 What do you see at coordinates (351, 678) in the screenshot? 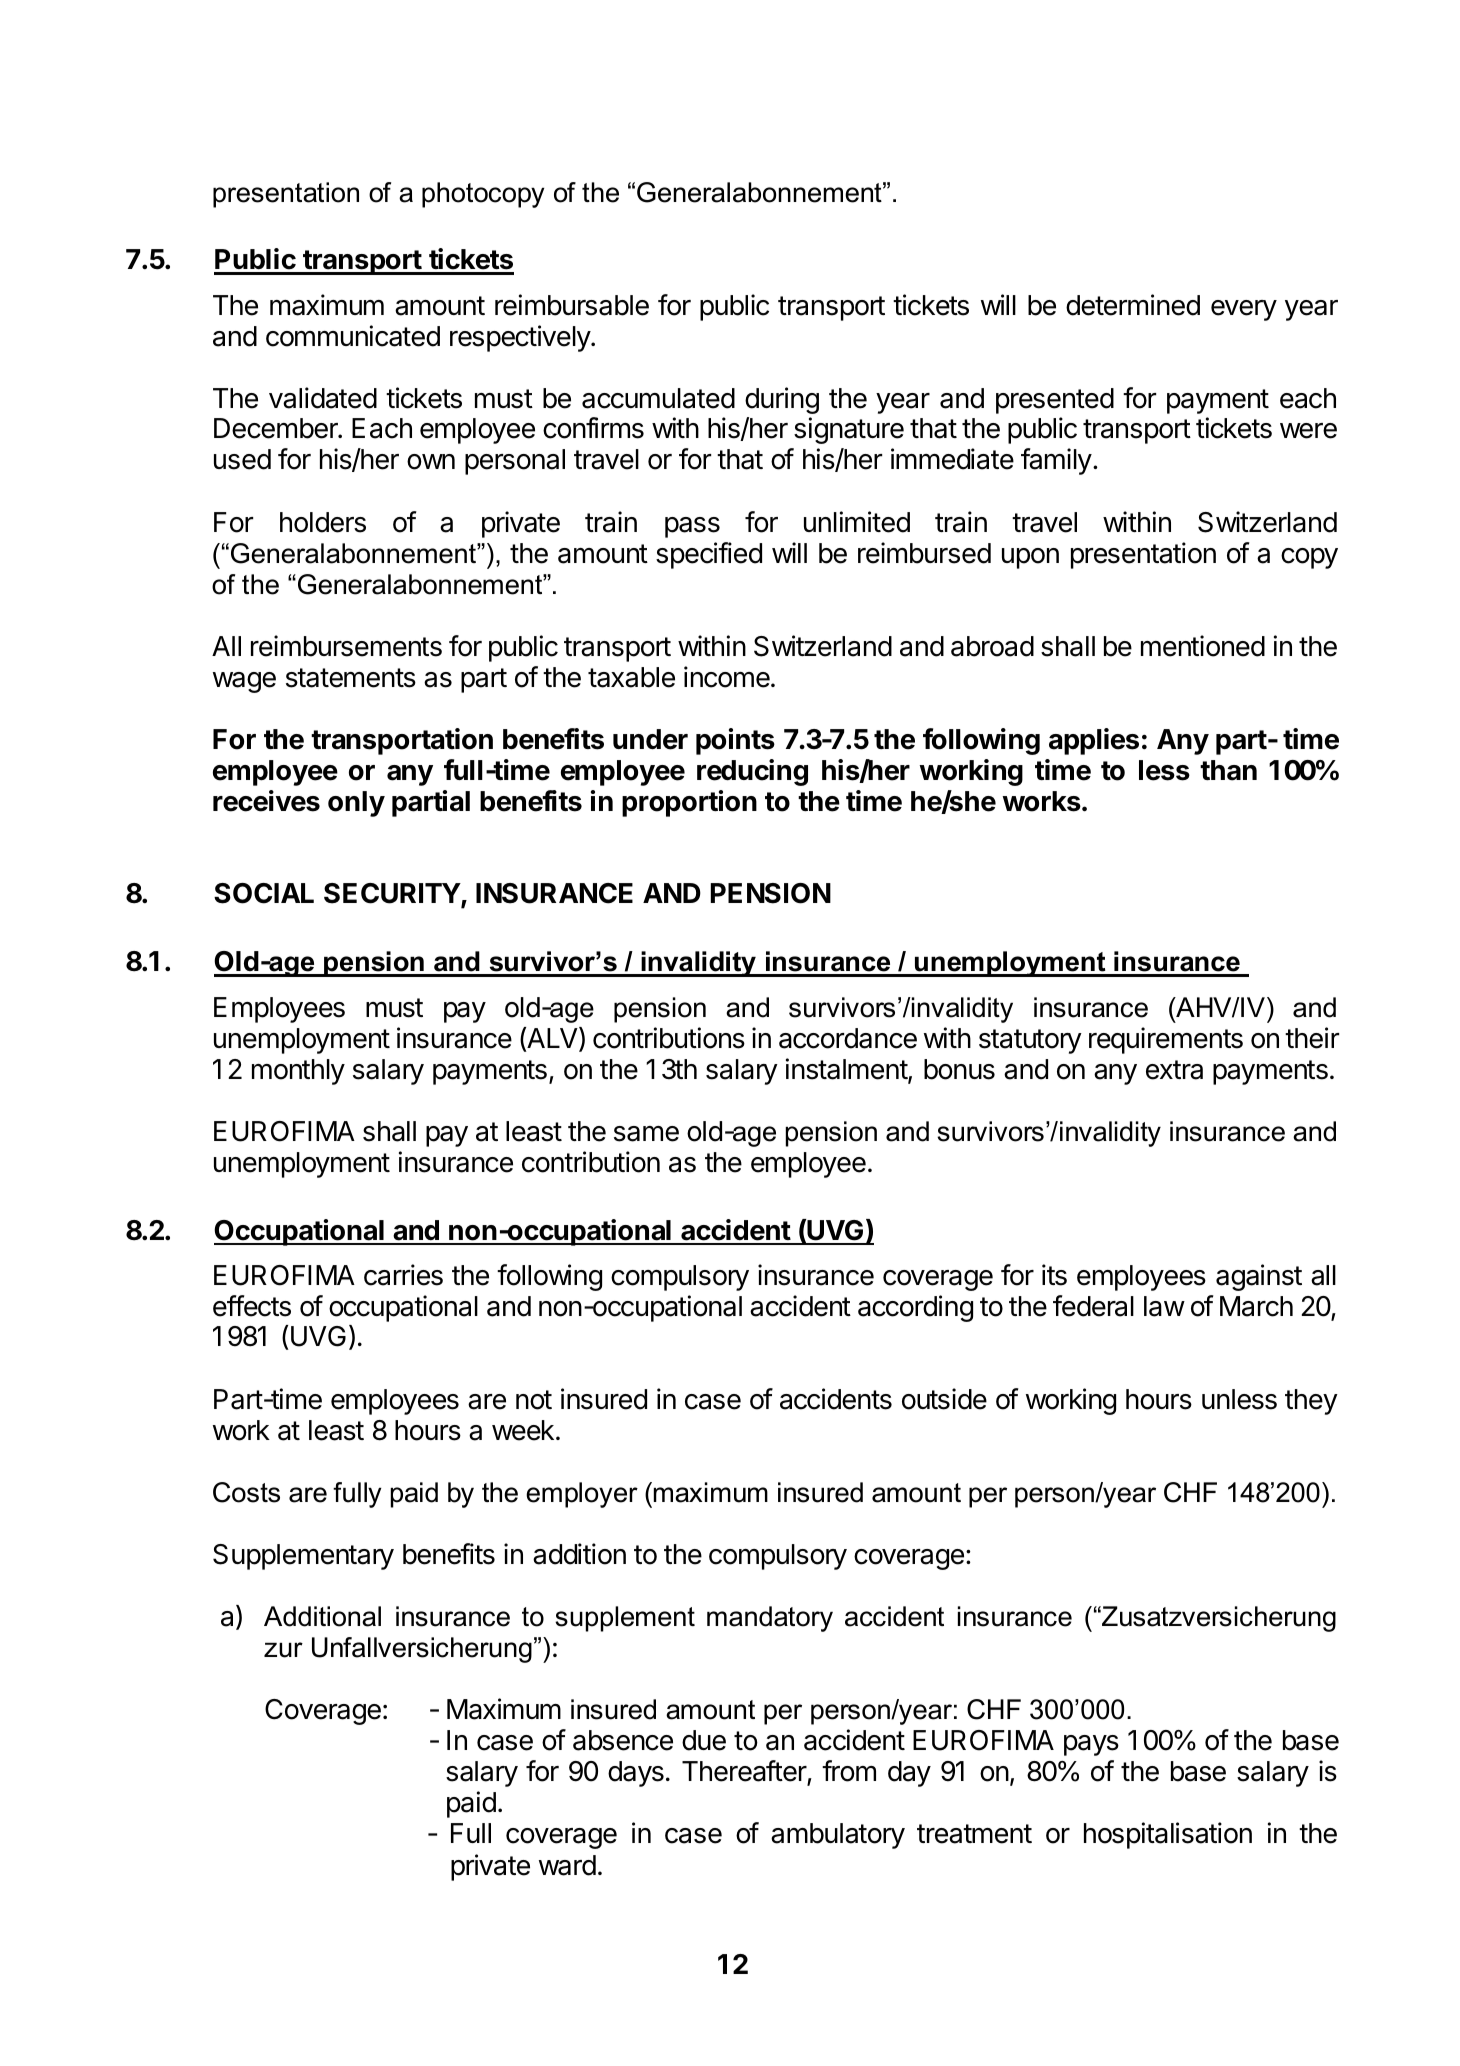
I see `statements` at bounding box center [351, 678].
